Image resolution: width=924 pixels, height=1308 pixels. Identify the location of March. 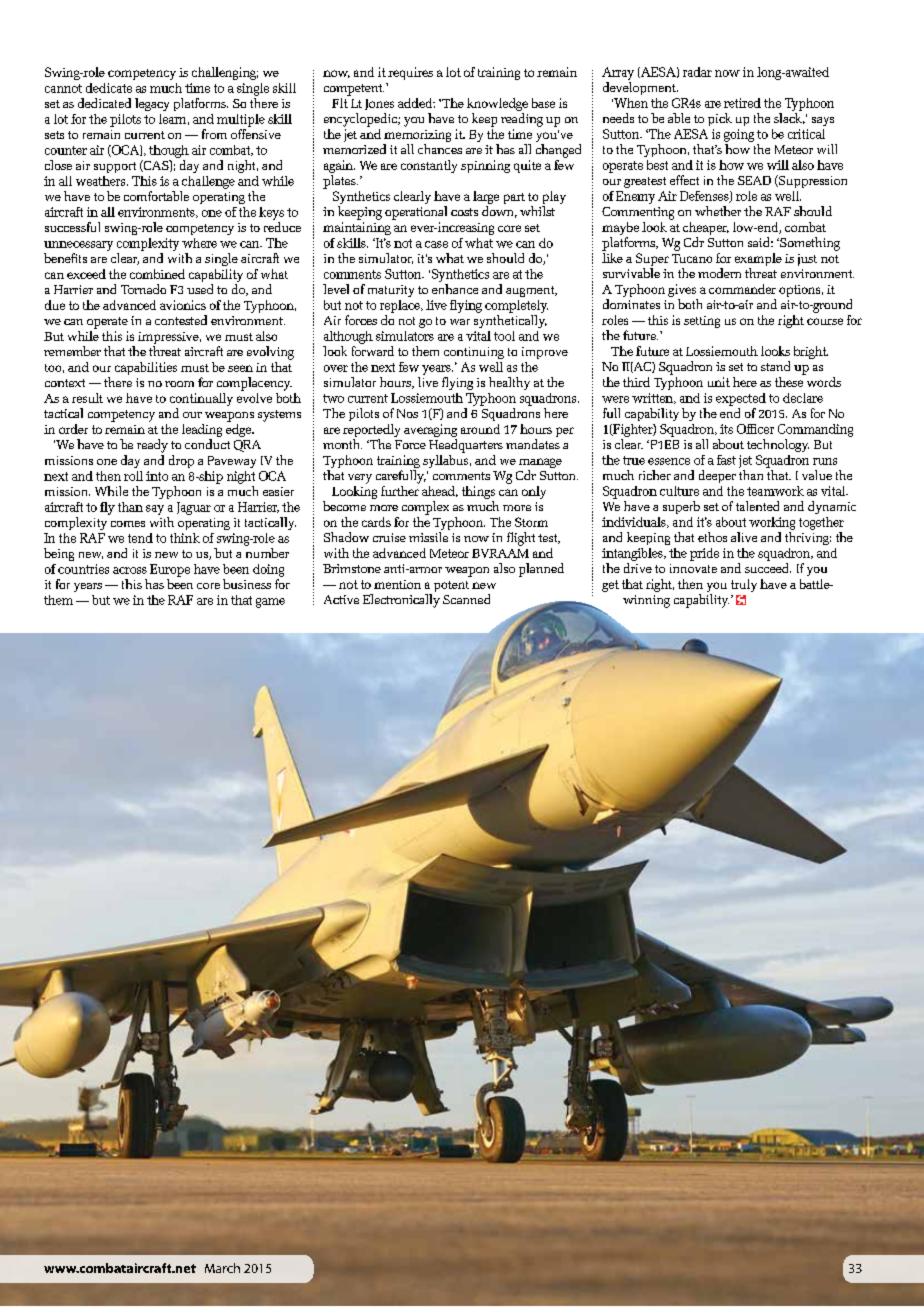
(222, 1268).
